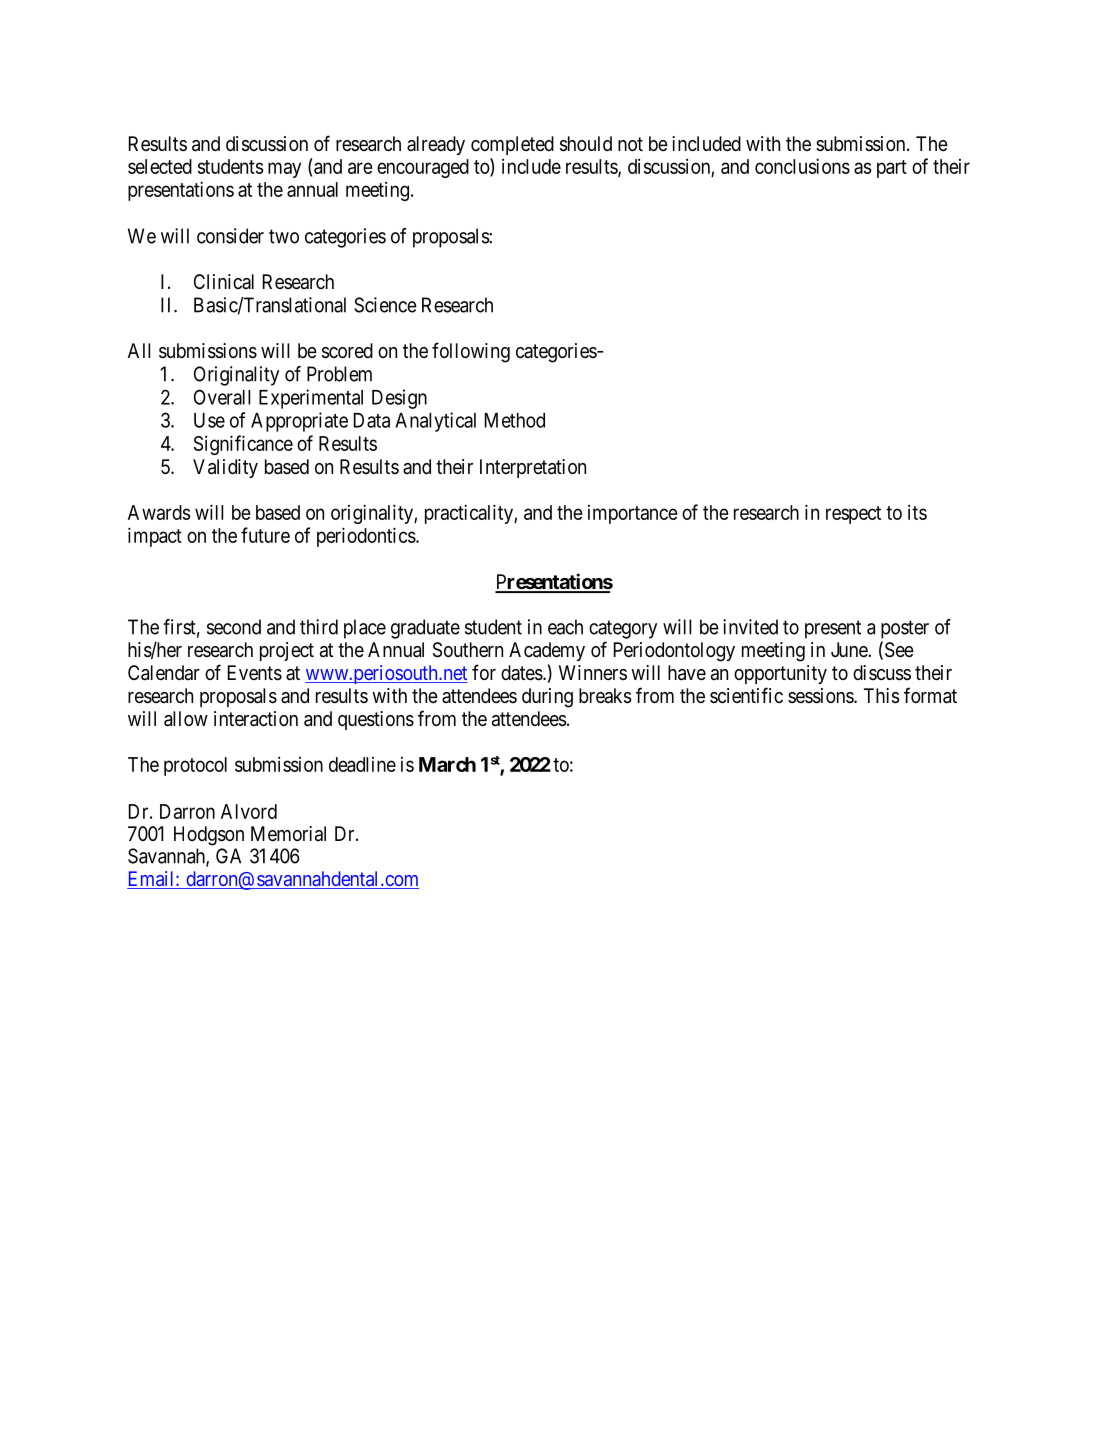 This document has width=1113, height=1441. What do you see at coordinates (234, 627) in the document?
I see `second` at bounding box center [234, 627].
